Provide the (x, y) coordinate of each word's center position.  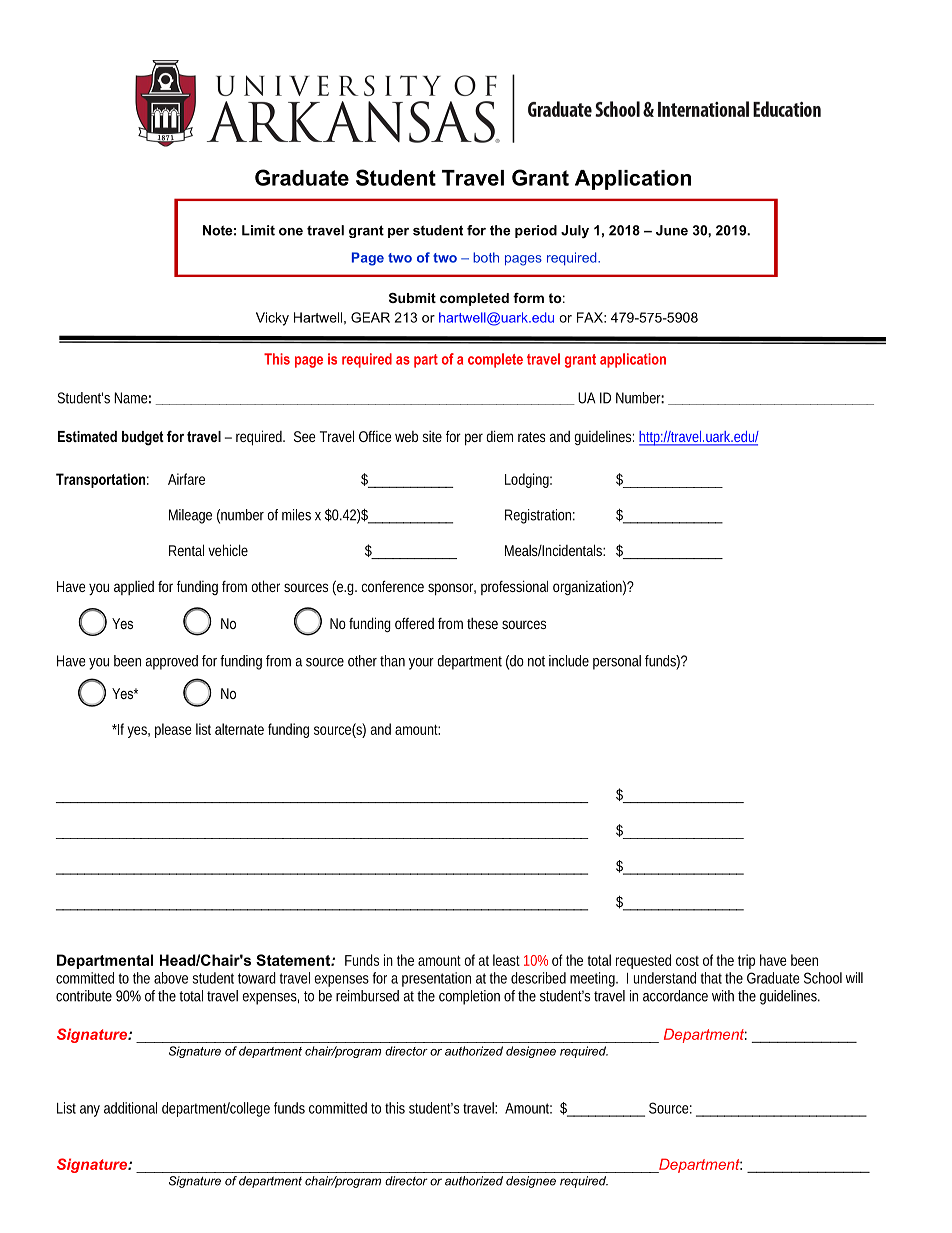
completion (469, 997)
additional (130, 1108)
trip (746, 961)
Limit (258, 230)
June (672, 230)
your (421, 664)
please (173, 730)
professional (514, 587)
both (486, 257)
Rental (186, 550)
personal (617, 662)
